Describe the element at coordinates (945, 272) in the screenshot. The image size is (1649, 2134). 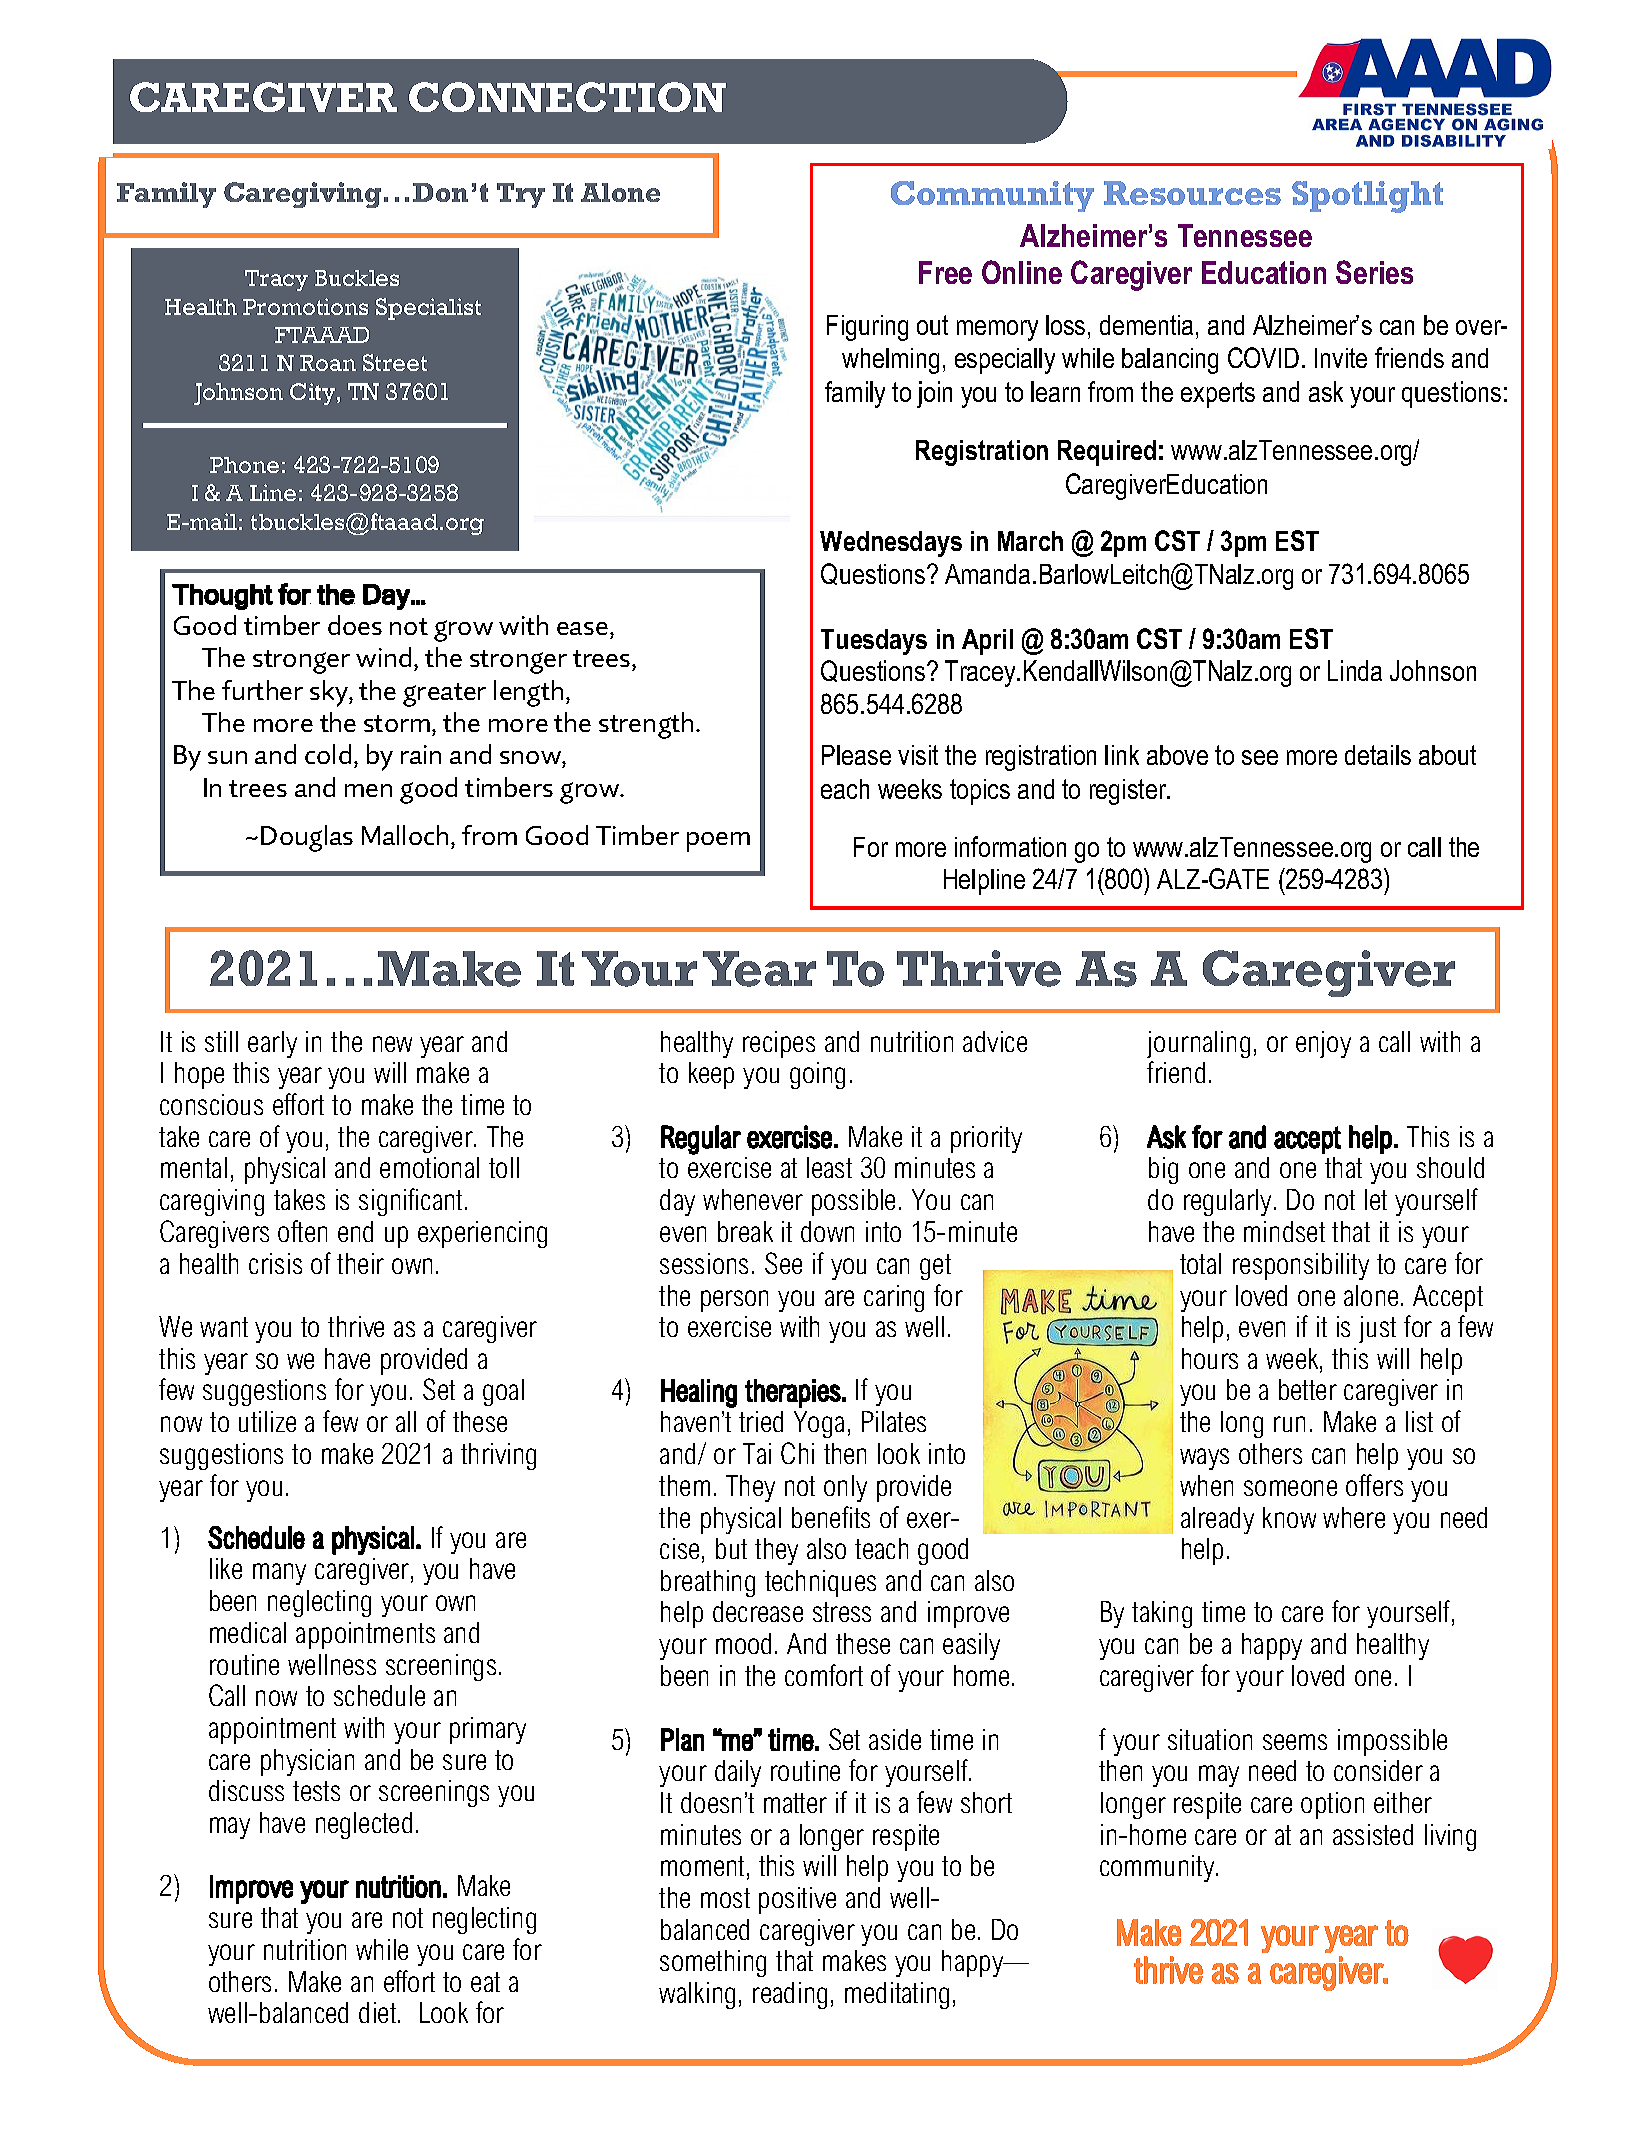
I see `Free` at that location.
